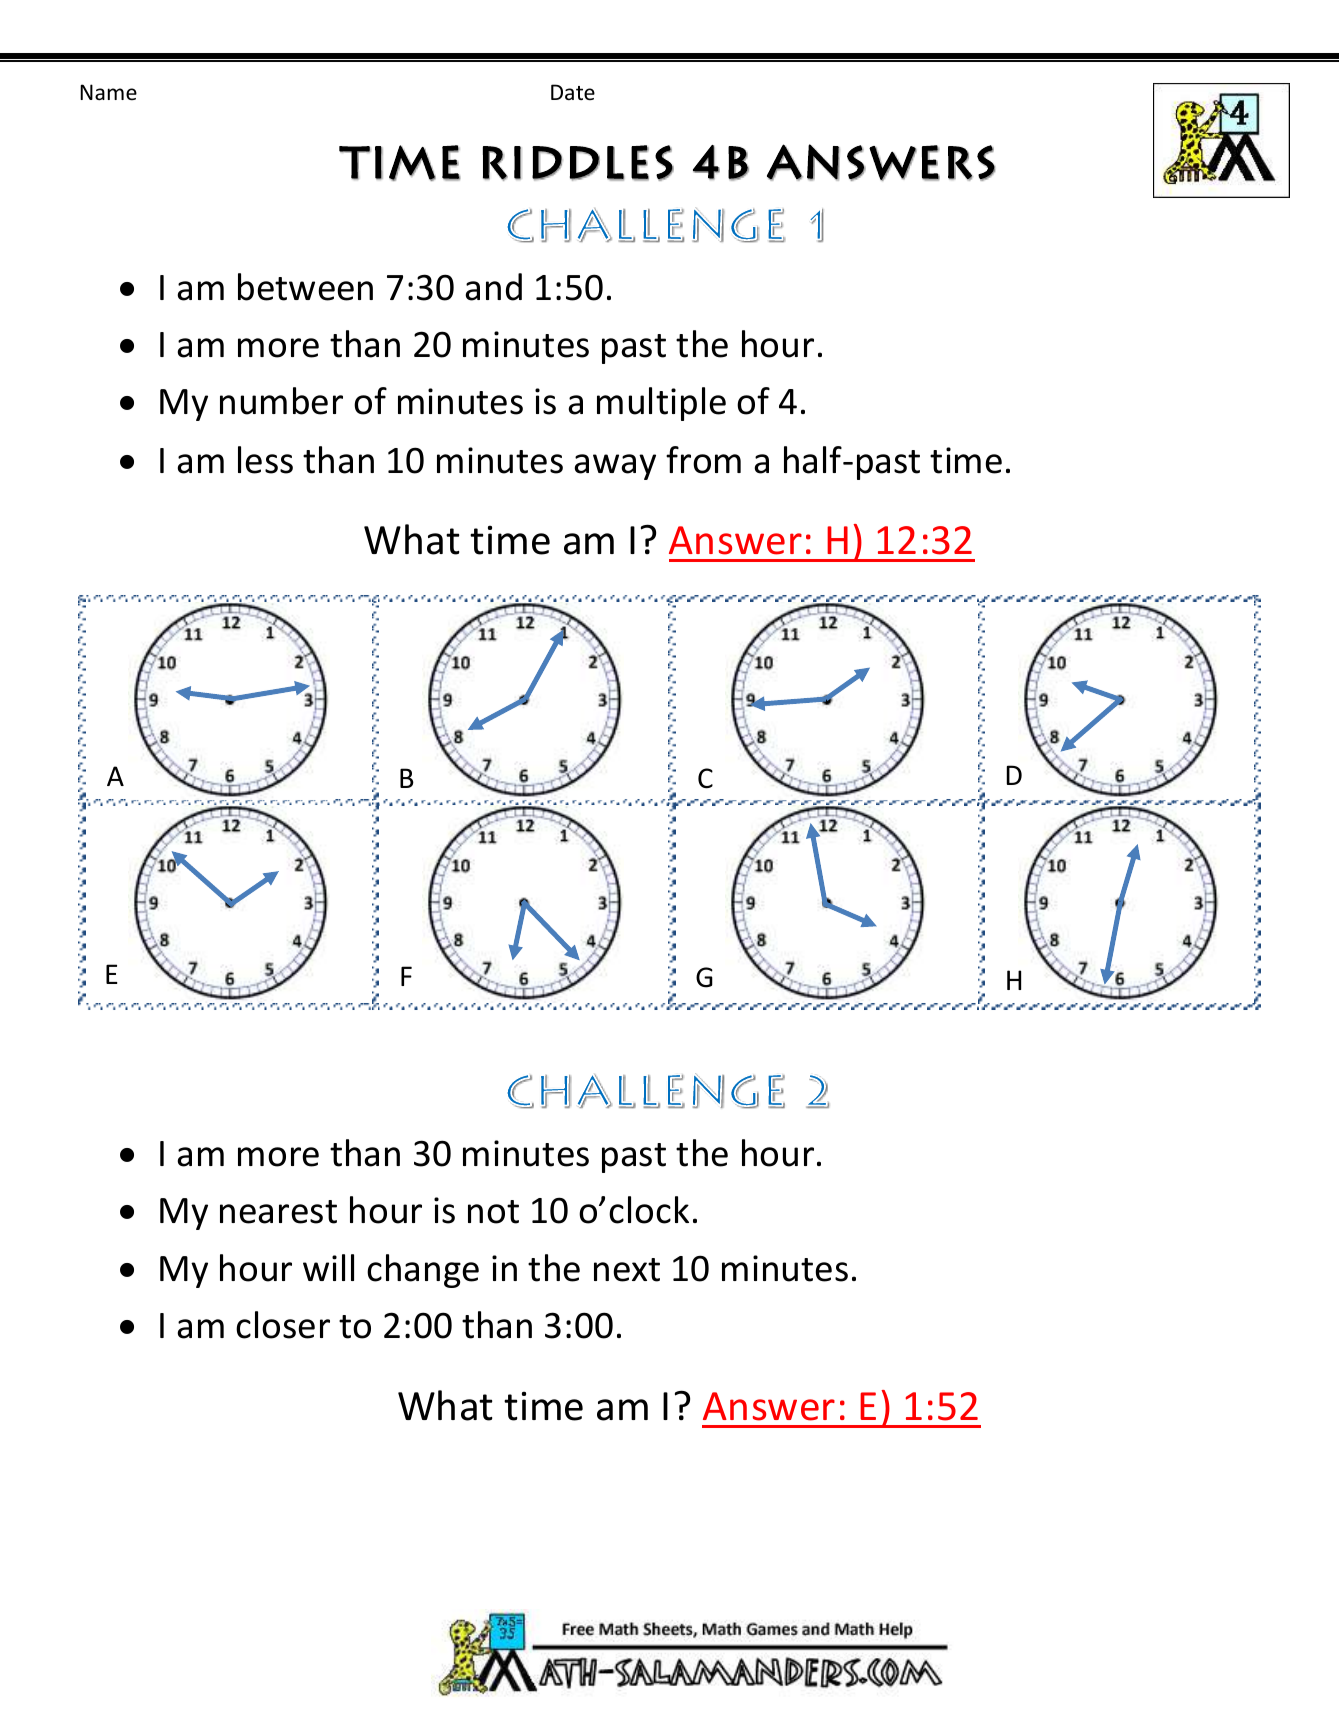 The width and height of the screenshot is (1339, 1733). Describe the element at coordinates (305, 287) in the screenshot. I see `between` at that location.
